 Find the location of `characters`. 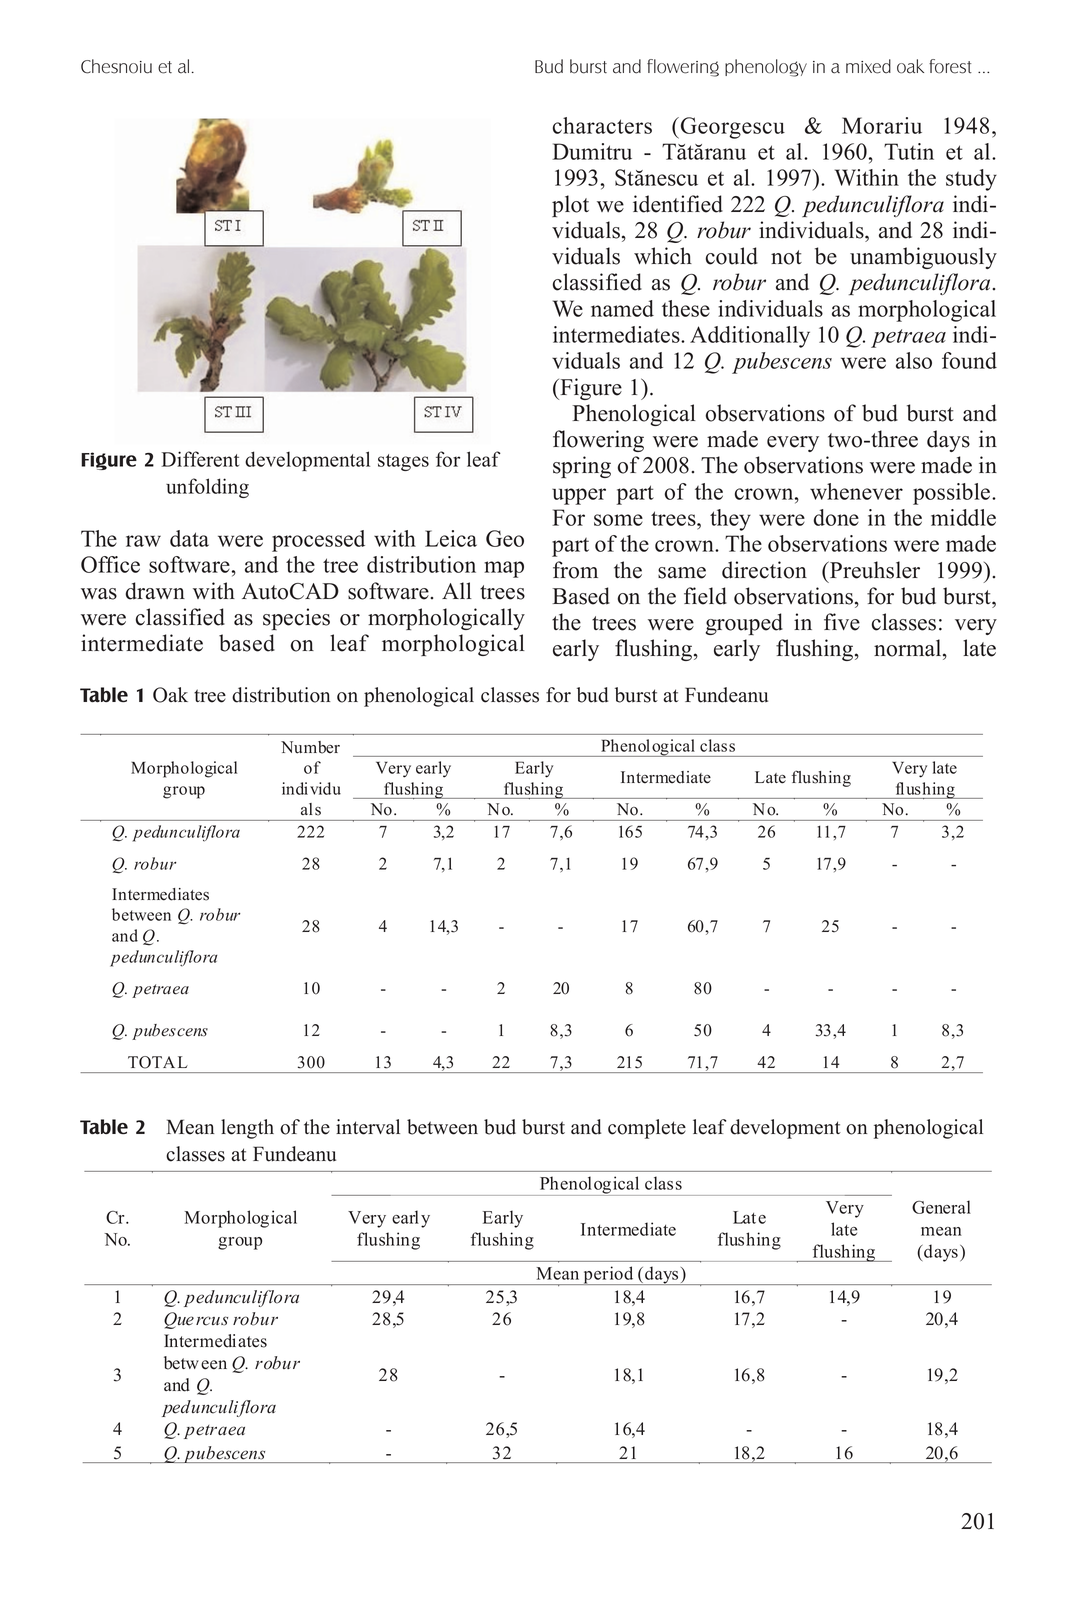

characters is located at coordinates (602, 125).
